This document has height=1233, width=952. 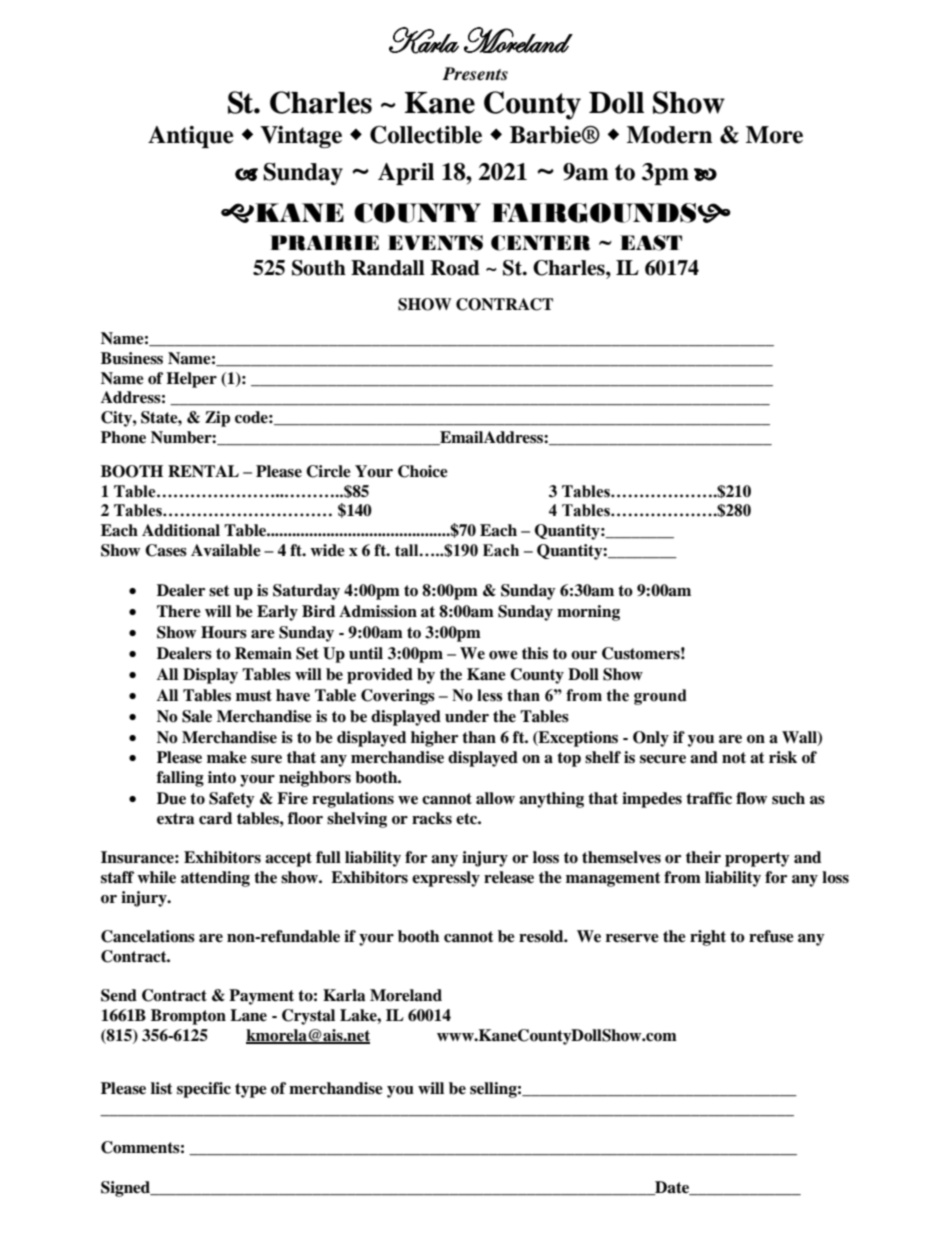 What do you see at coordinates (204, 1090) in the document?
I see `specific` at bounding box center [204, 1090].
